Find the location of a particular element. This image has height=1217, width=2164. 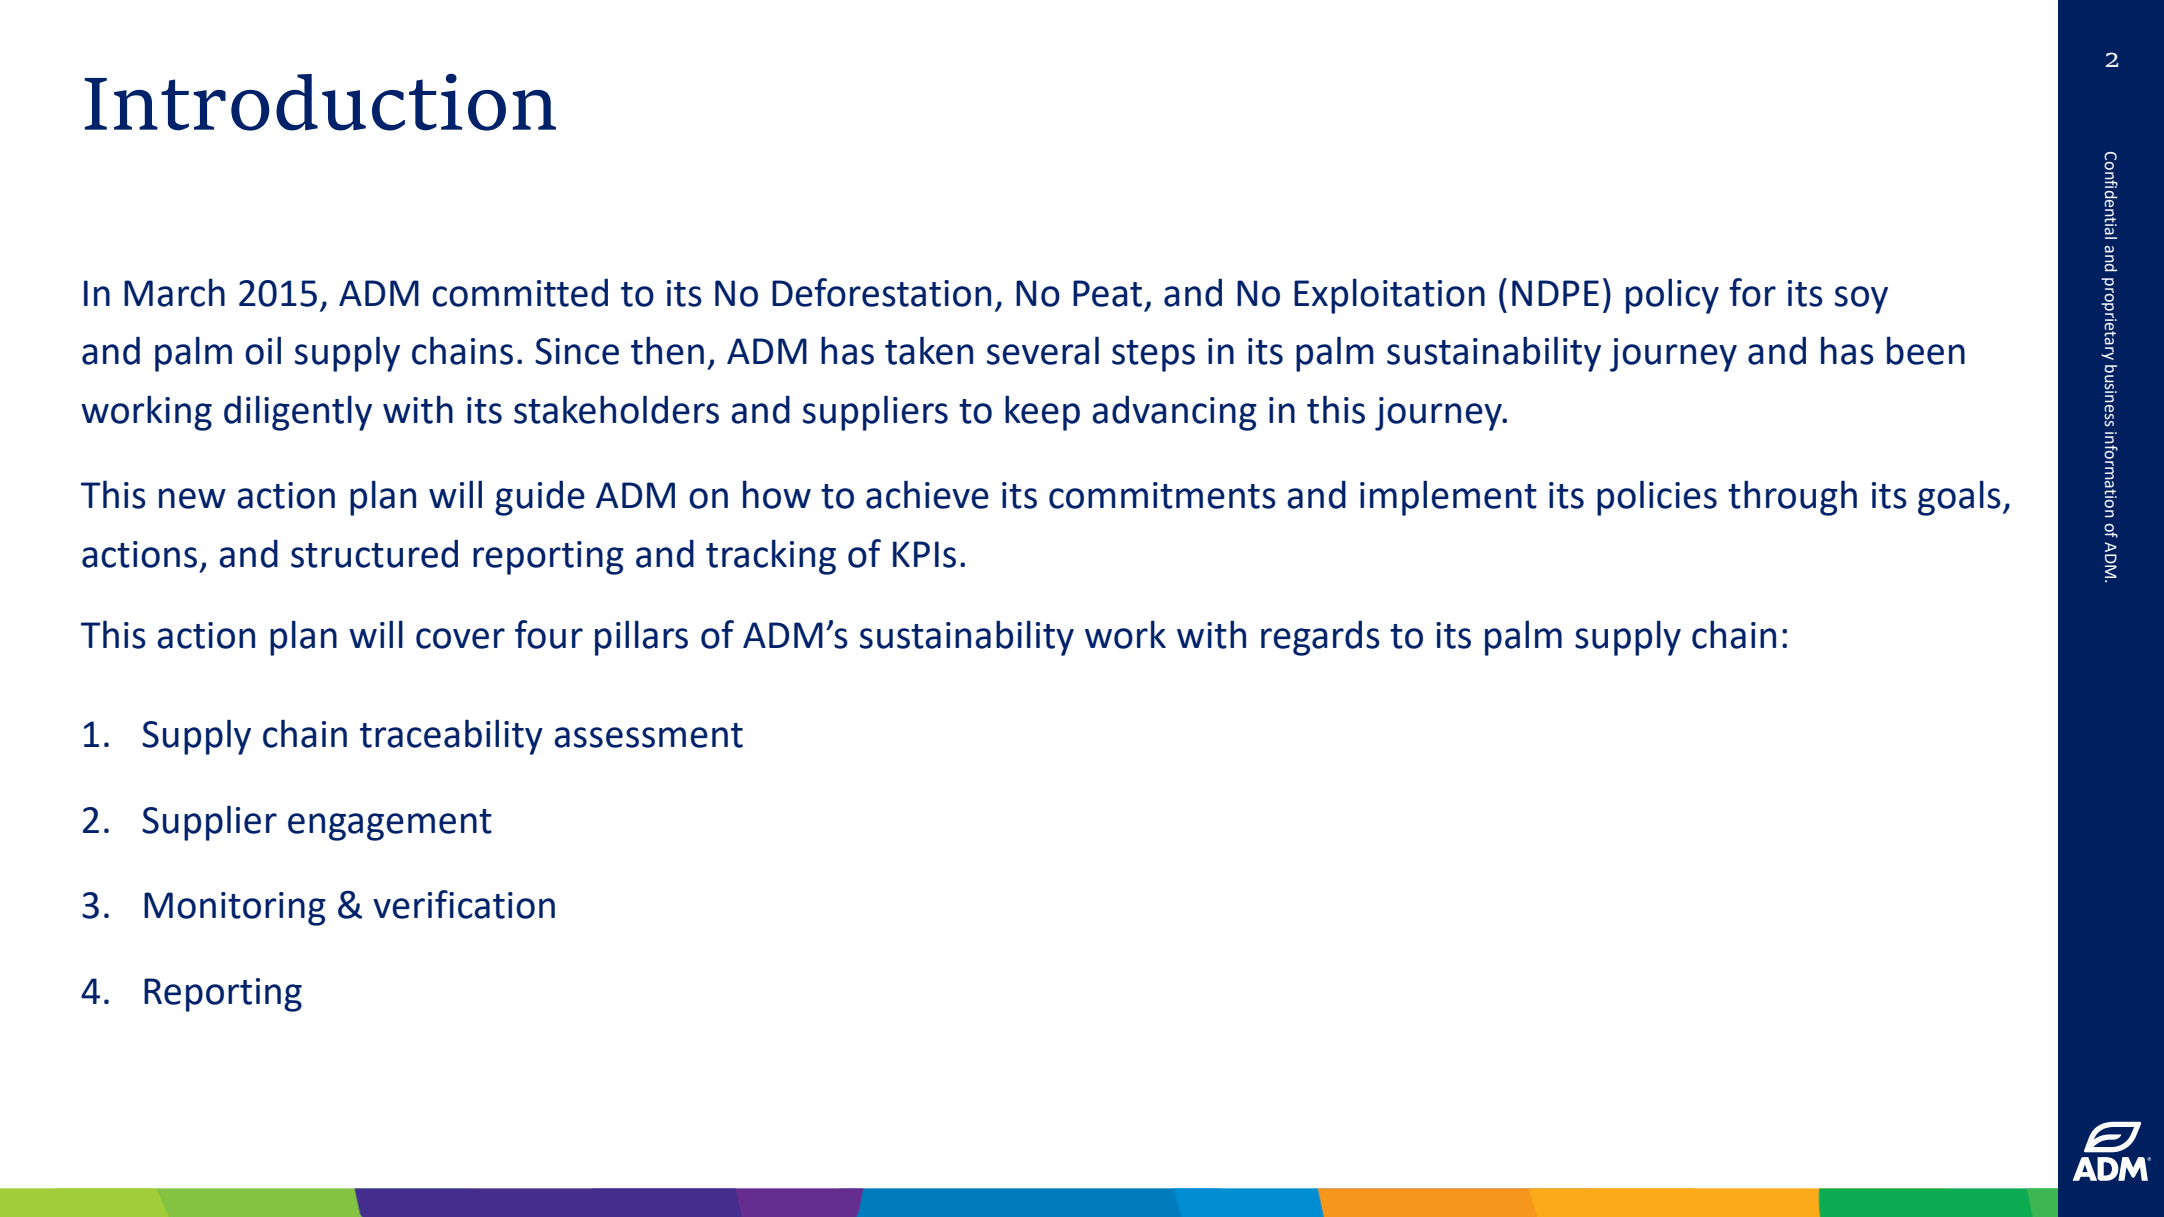

commitments is located at coordinates (1162, 495).
